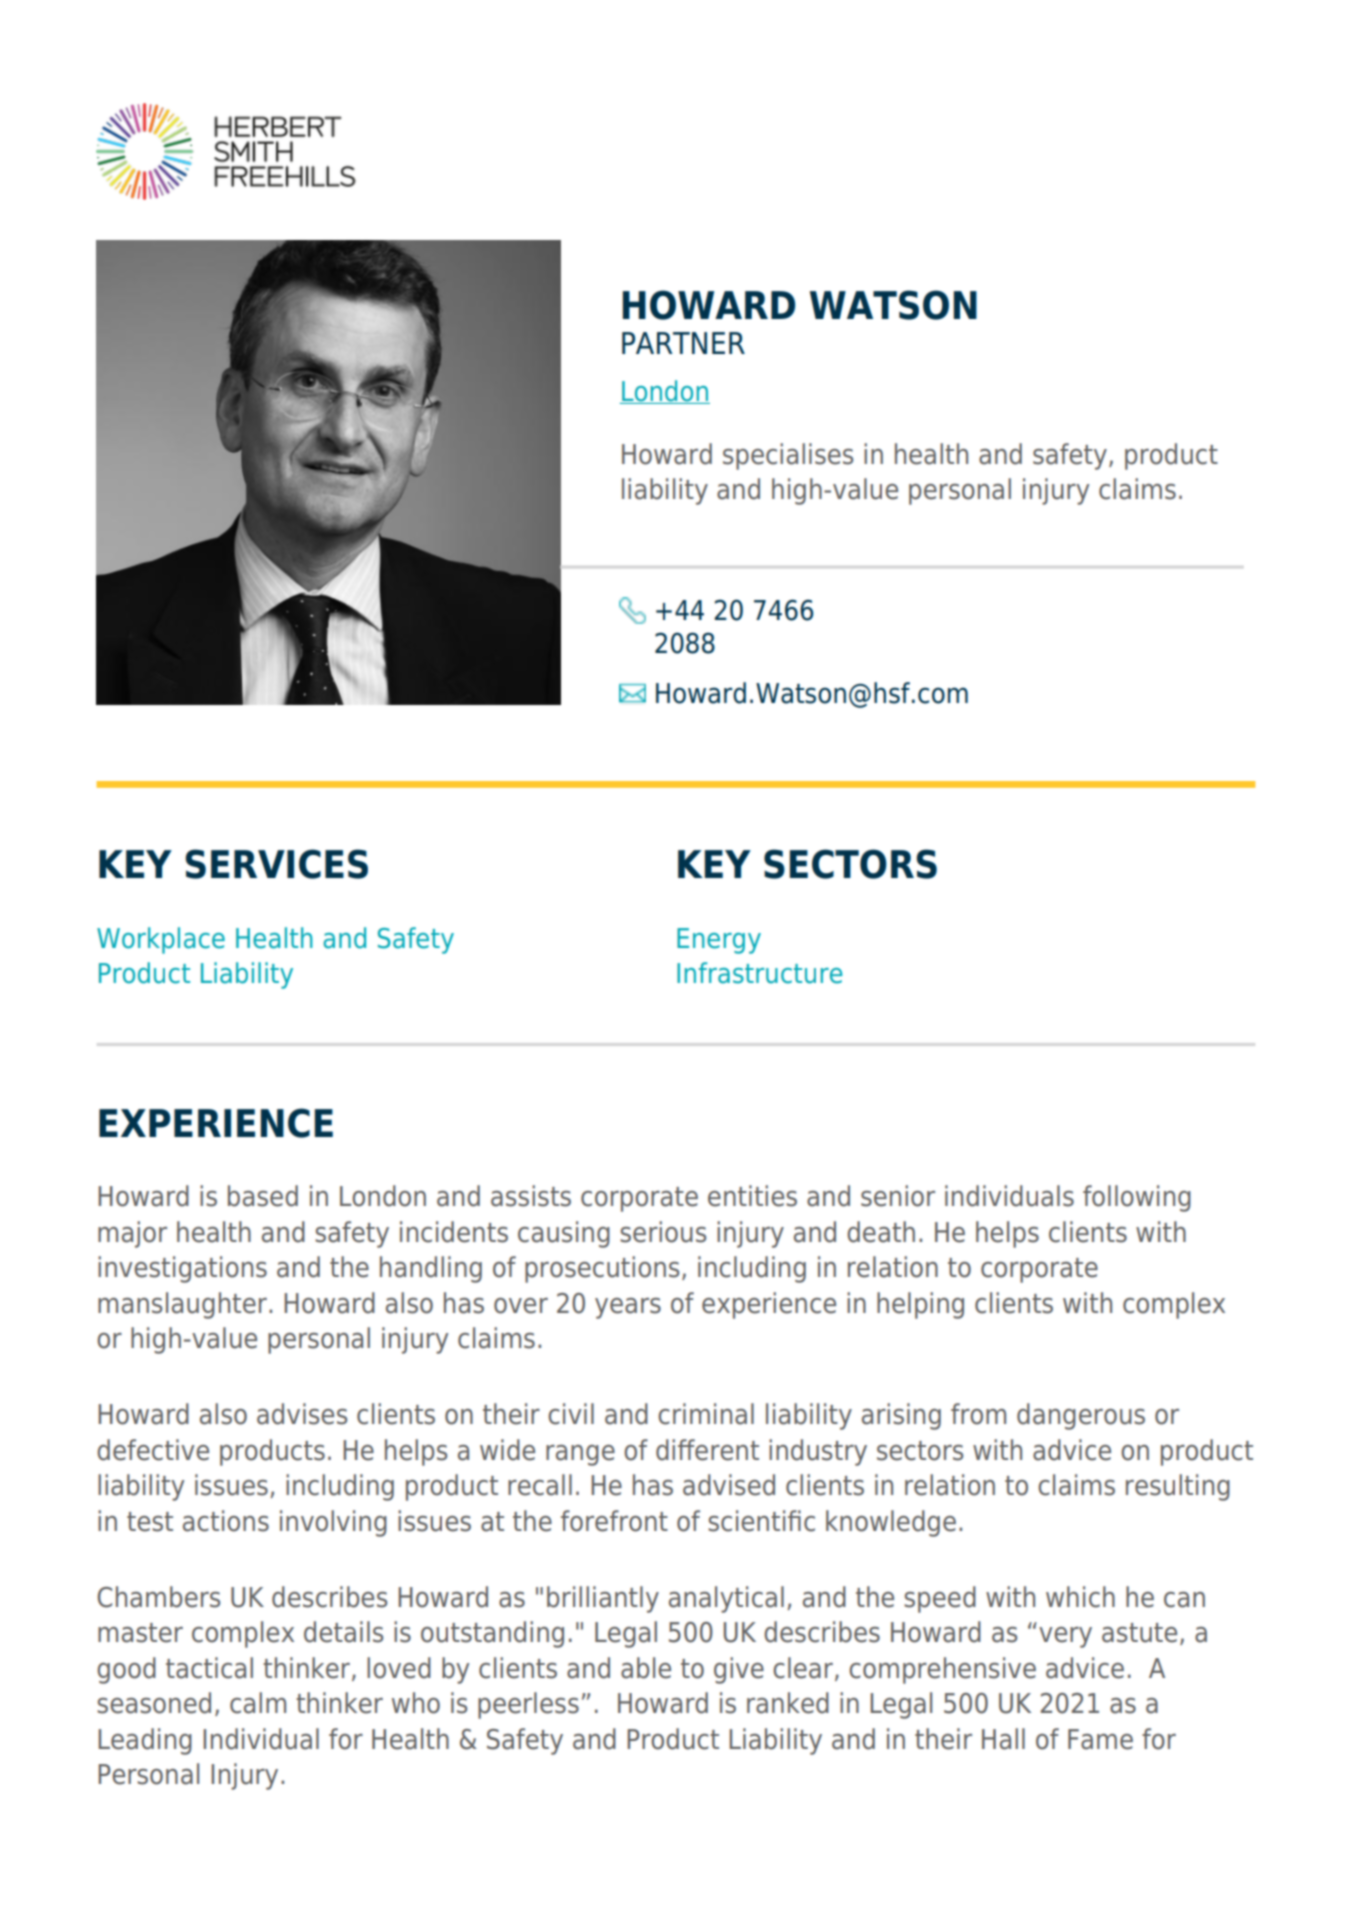 The width and height of the screenshot is (1352, 1912). What do you see at coordinates (1081, 1416) in the screenshot?
I see `dangerous` at bounding box center [1081, 1416].
